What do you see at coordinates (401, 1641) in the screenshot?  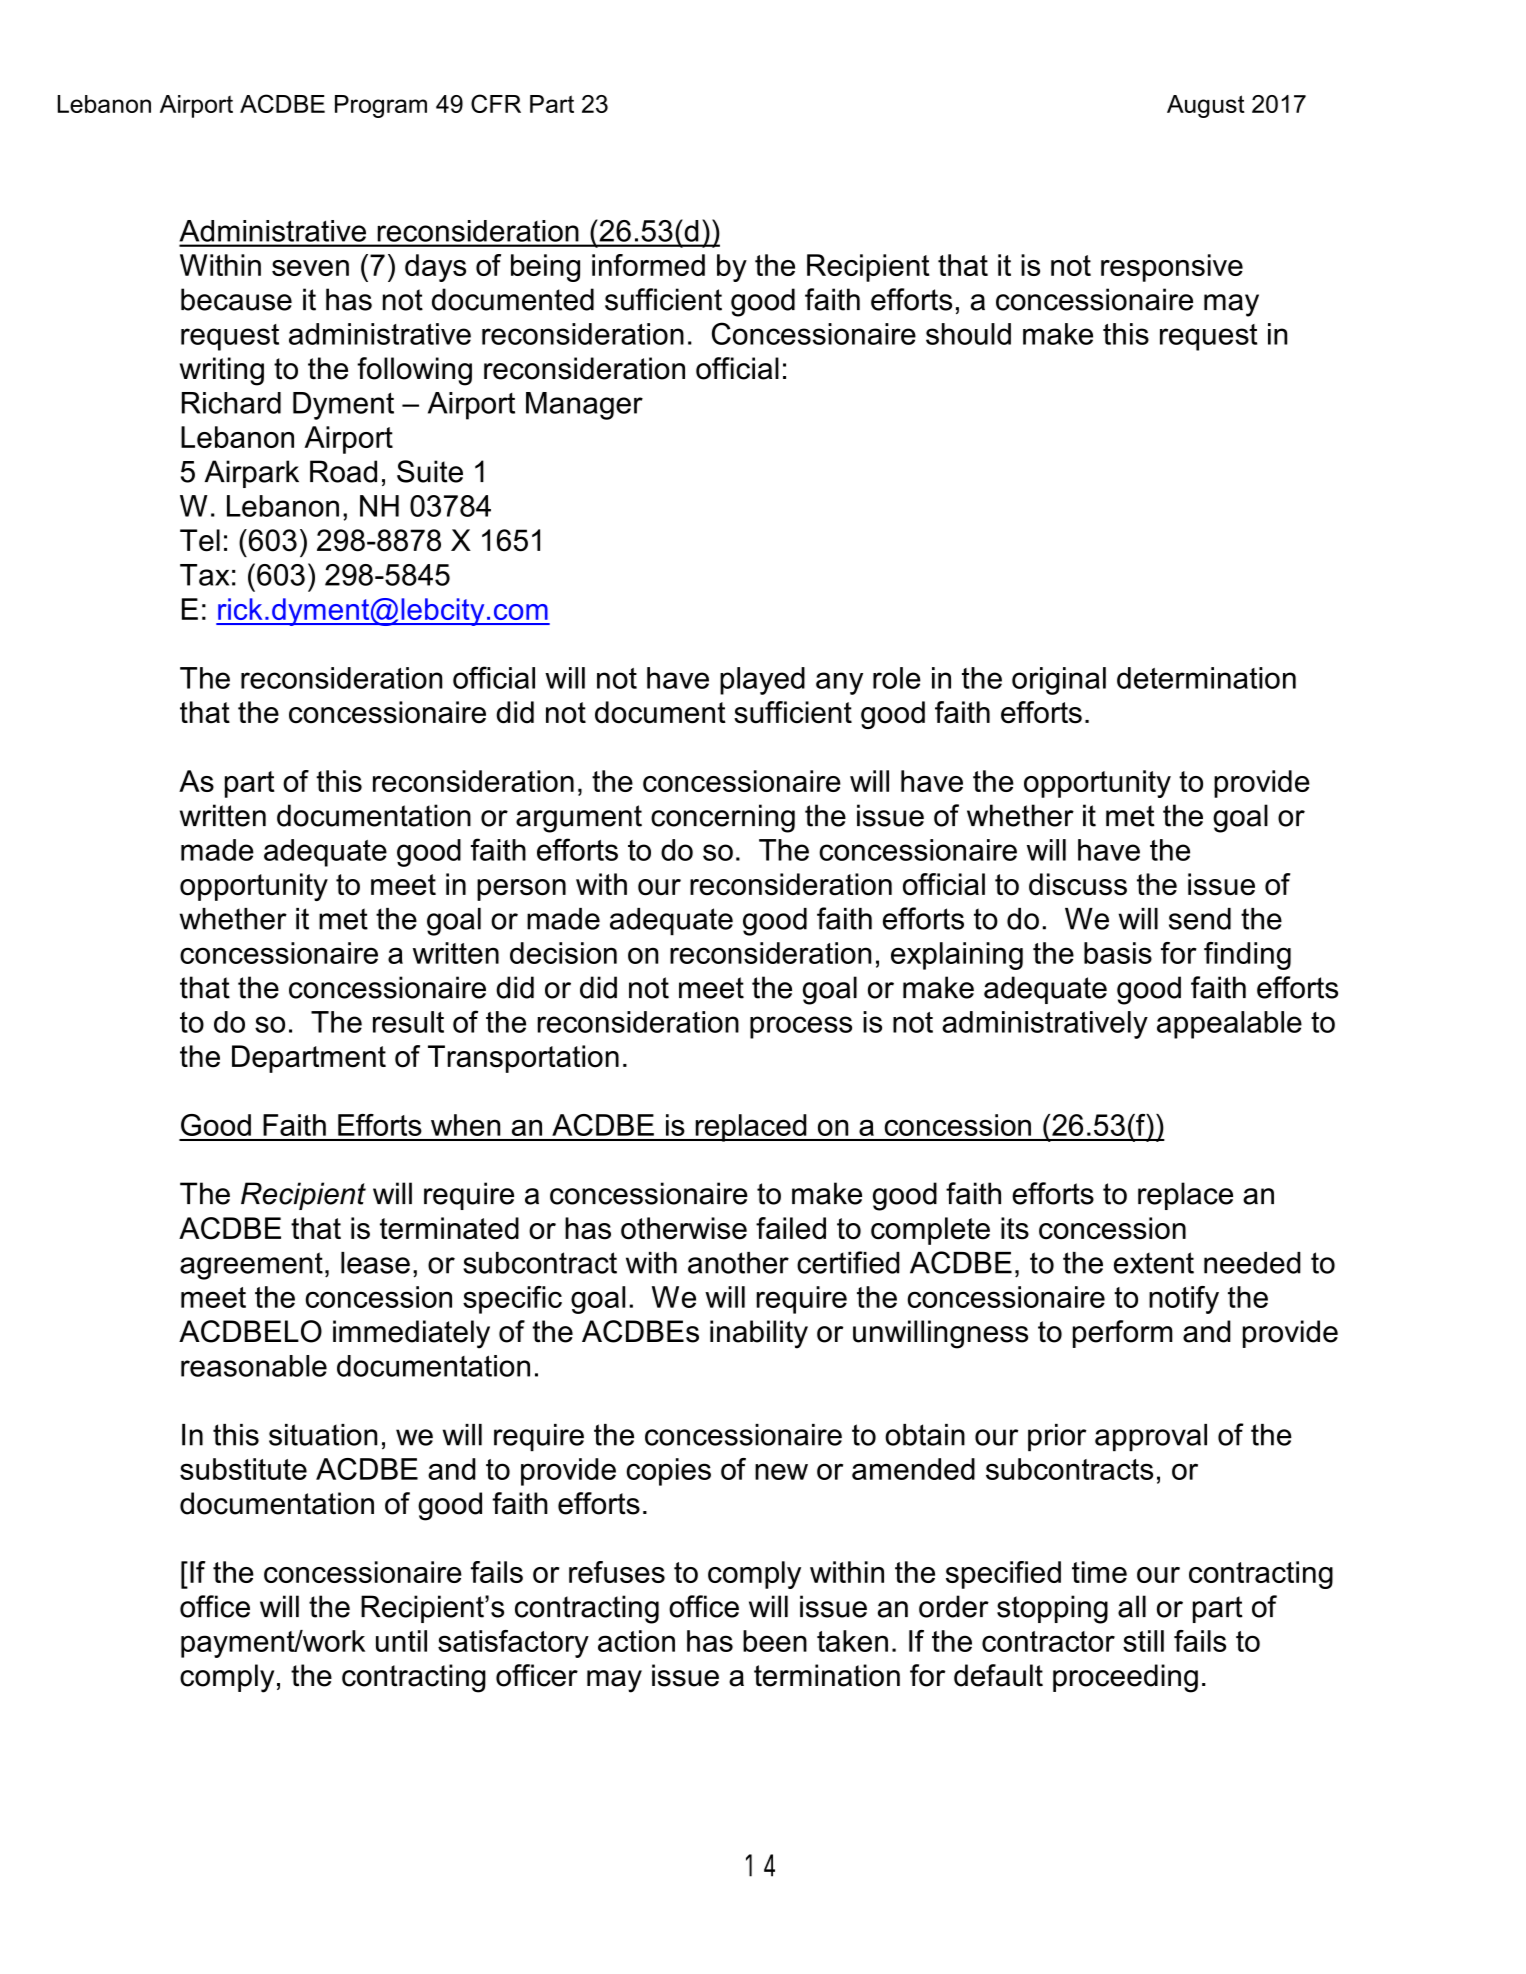 I see `until` at bounding box center [401, 1641].
